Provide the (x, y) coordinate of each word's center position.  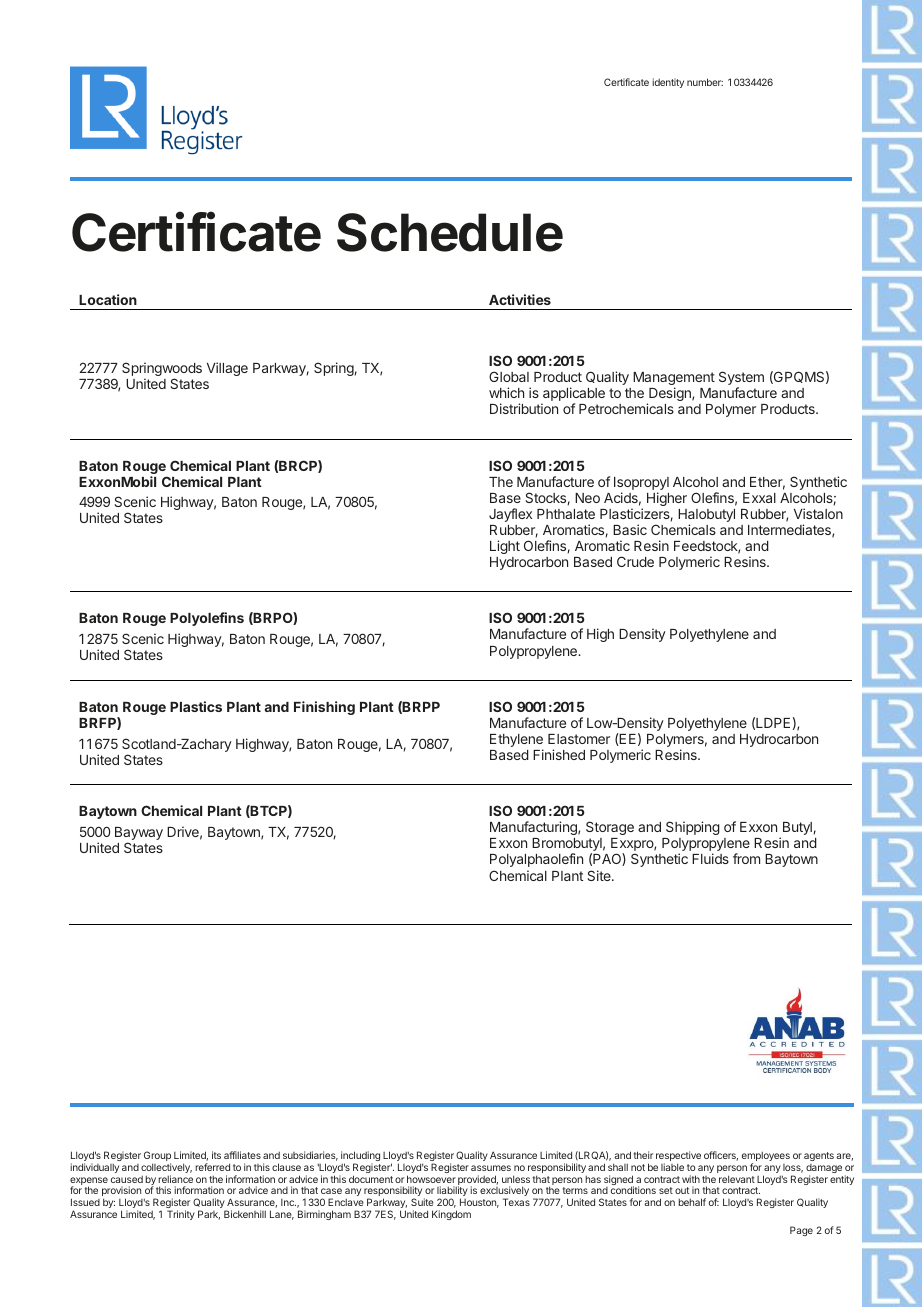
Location (108, 299)
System (741, 379)
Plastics (196, 706)
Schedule (450, 232)
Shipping (693, 828)
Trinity (181, 1215)
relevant (737, 1179)
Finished (559, 754)
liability (452, 1192)
